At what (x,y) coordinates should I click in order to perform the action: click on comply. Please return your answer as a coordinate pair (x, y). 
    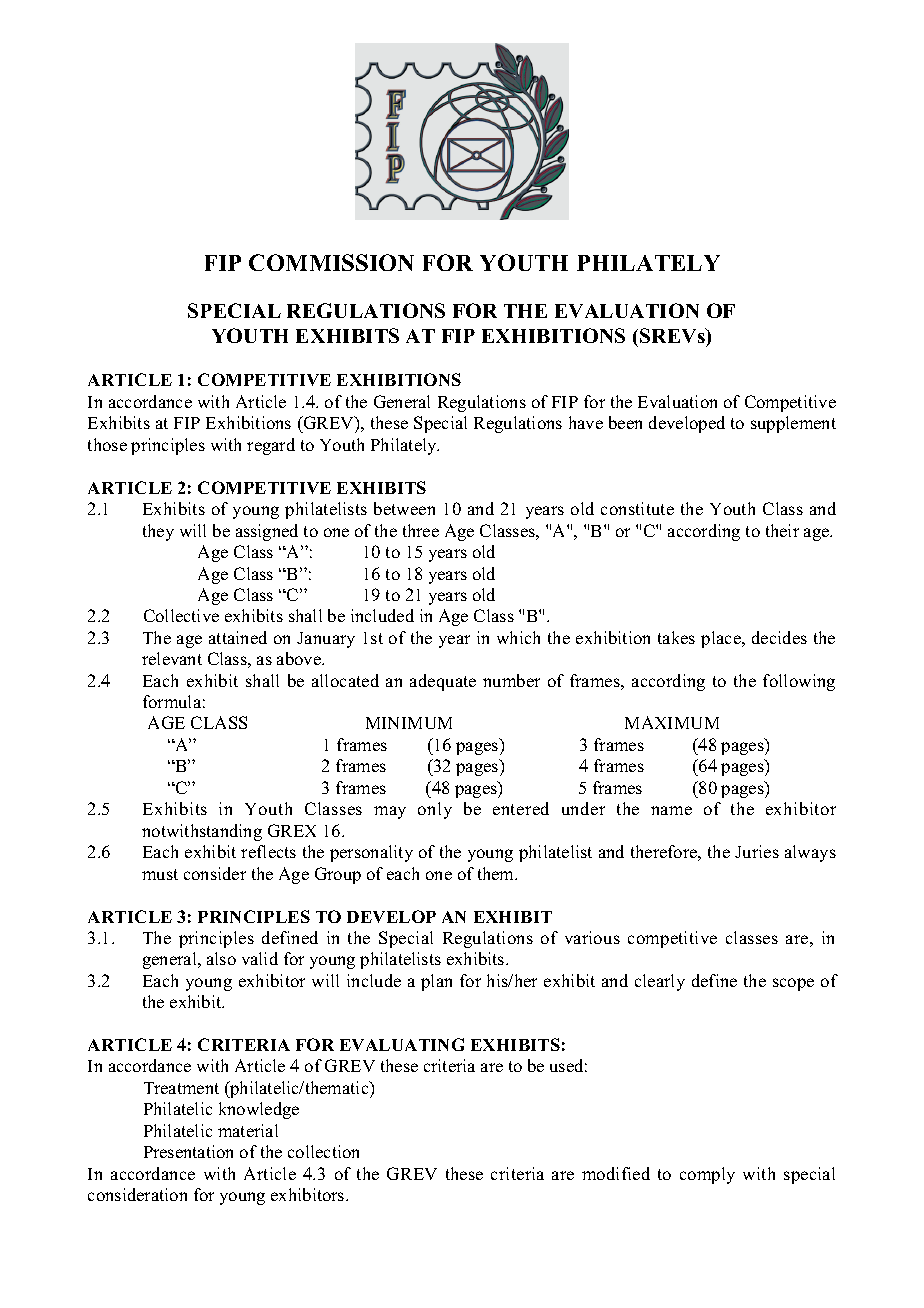
    Looking at the image, I should click on (707, 1175).
